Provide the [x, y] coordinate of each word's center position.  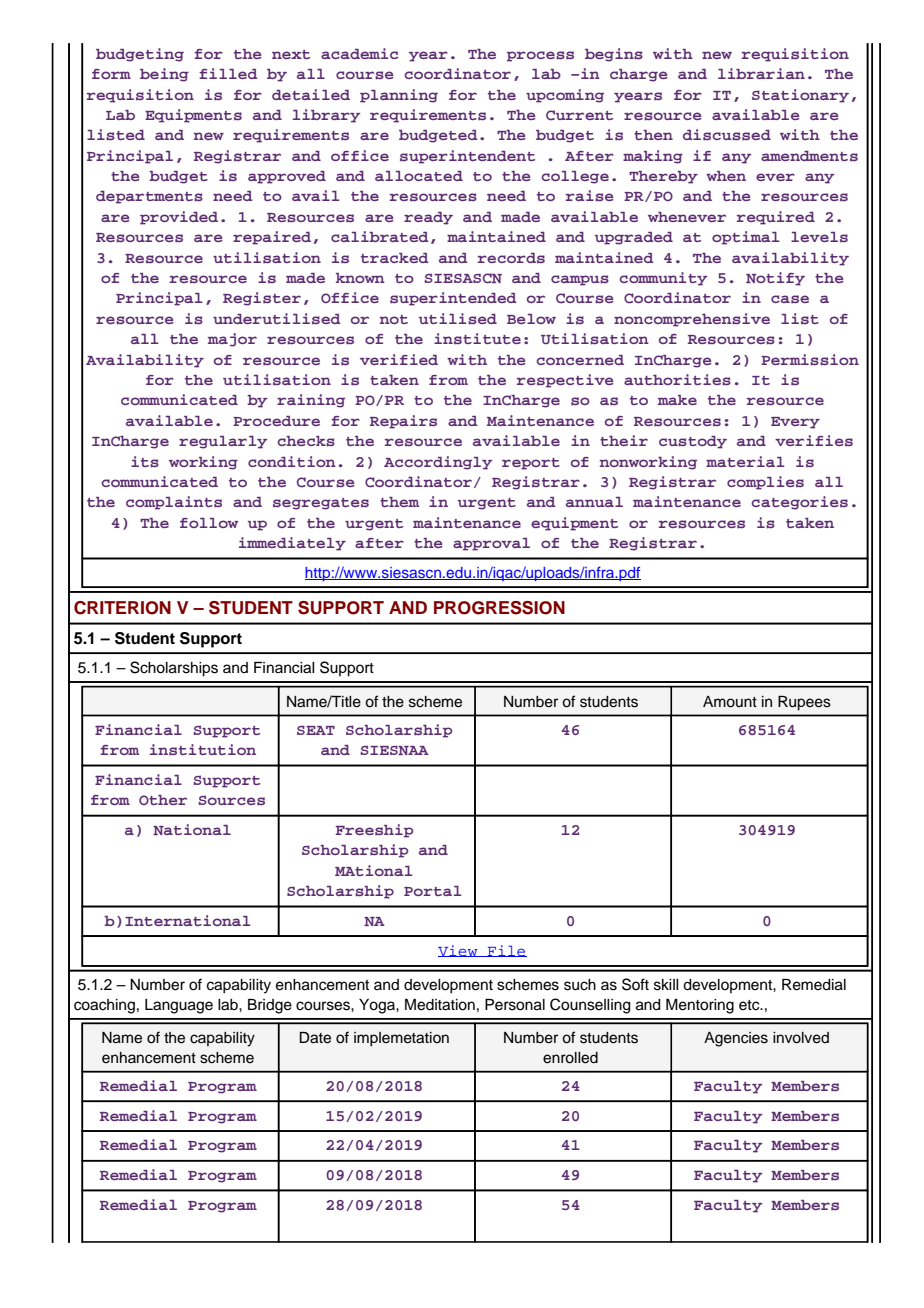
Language [179, 1006]
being [164, 75]
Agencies [736, 1039]
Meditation [440, 1005]
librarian [761, 73]
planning [399, 96]
